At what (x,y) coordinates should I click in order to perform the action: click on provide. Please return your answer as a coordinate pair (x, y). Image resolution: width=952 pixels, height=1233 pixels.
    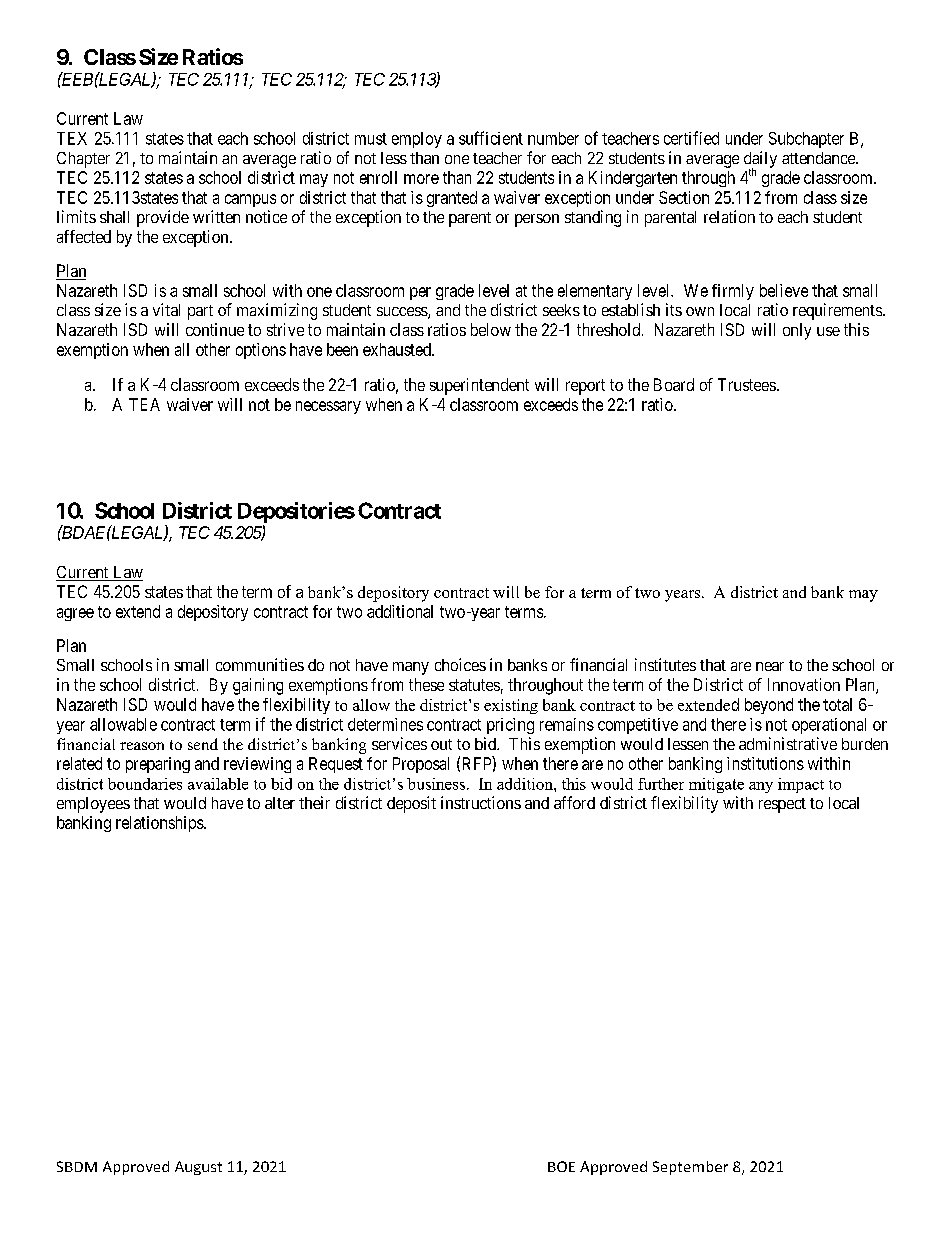
    Looking at the image, I should click on (163, 218).
